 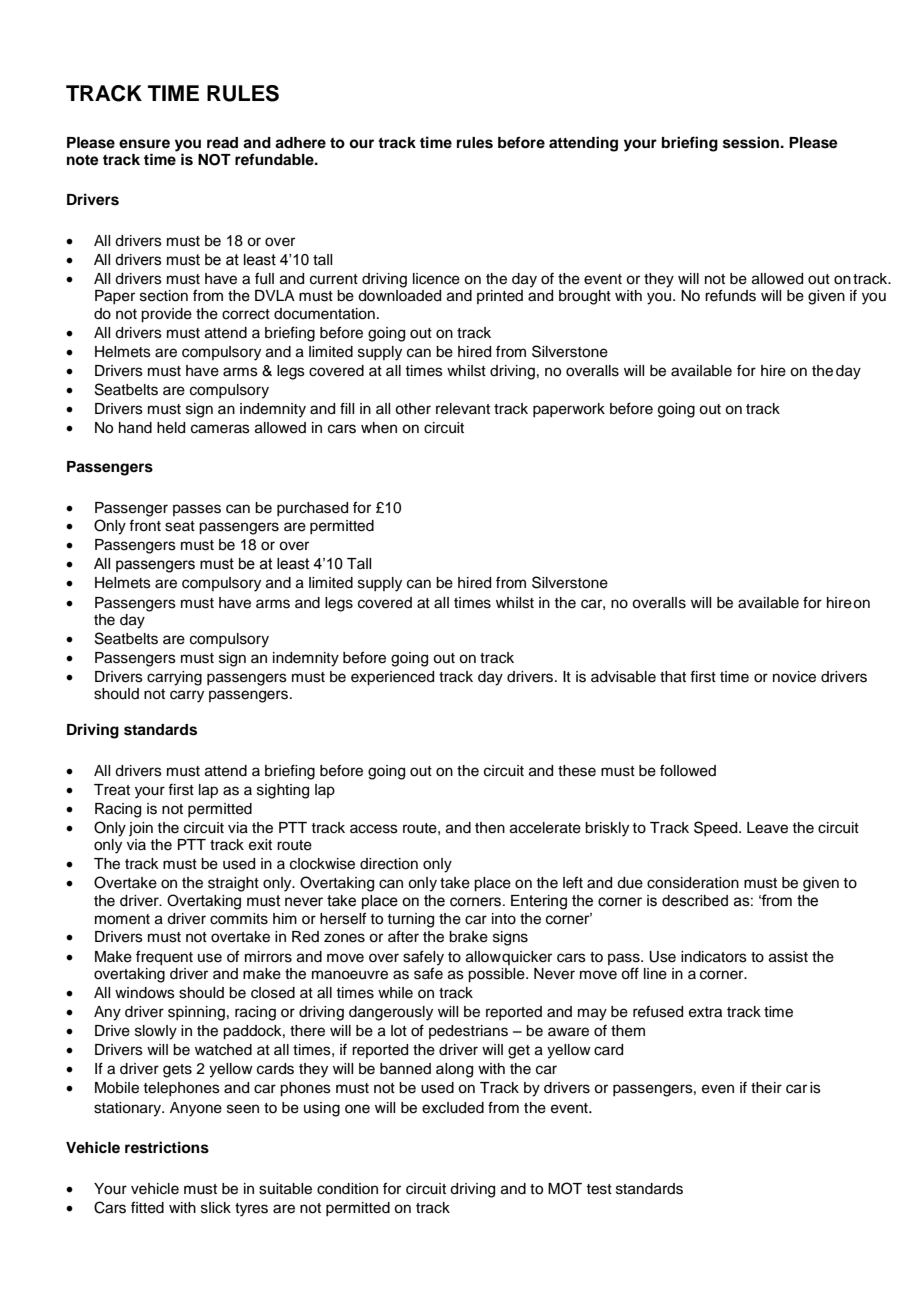 What do you see at coordinates (436, 279) in the document?
I see `licence` at bounding box center [436, 279].
